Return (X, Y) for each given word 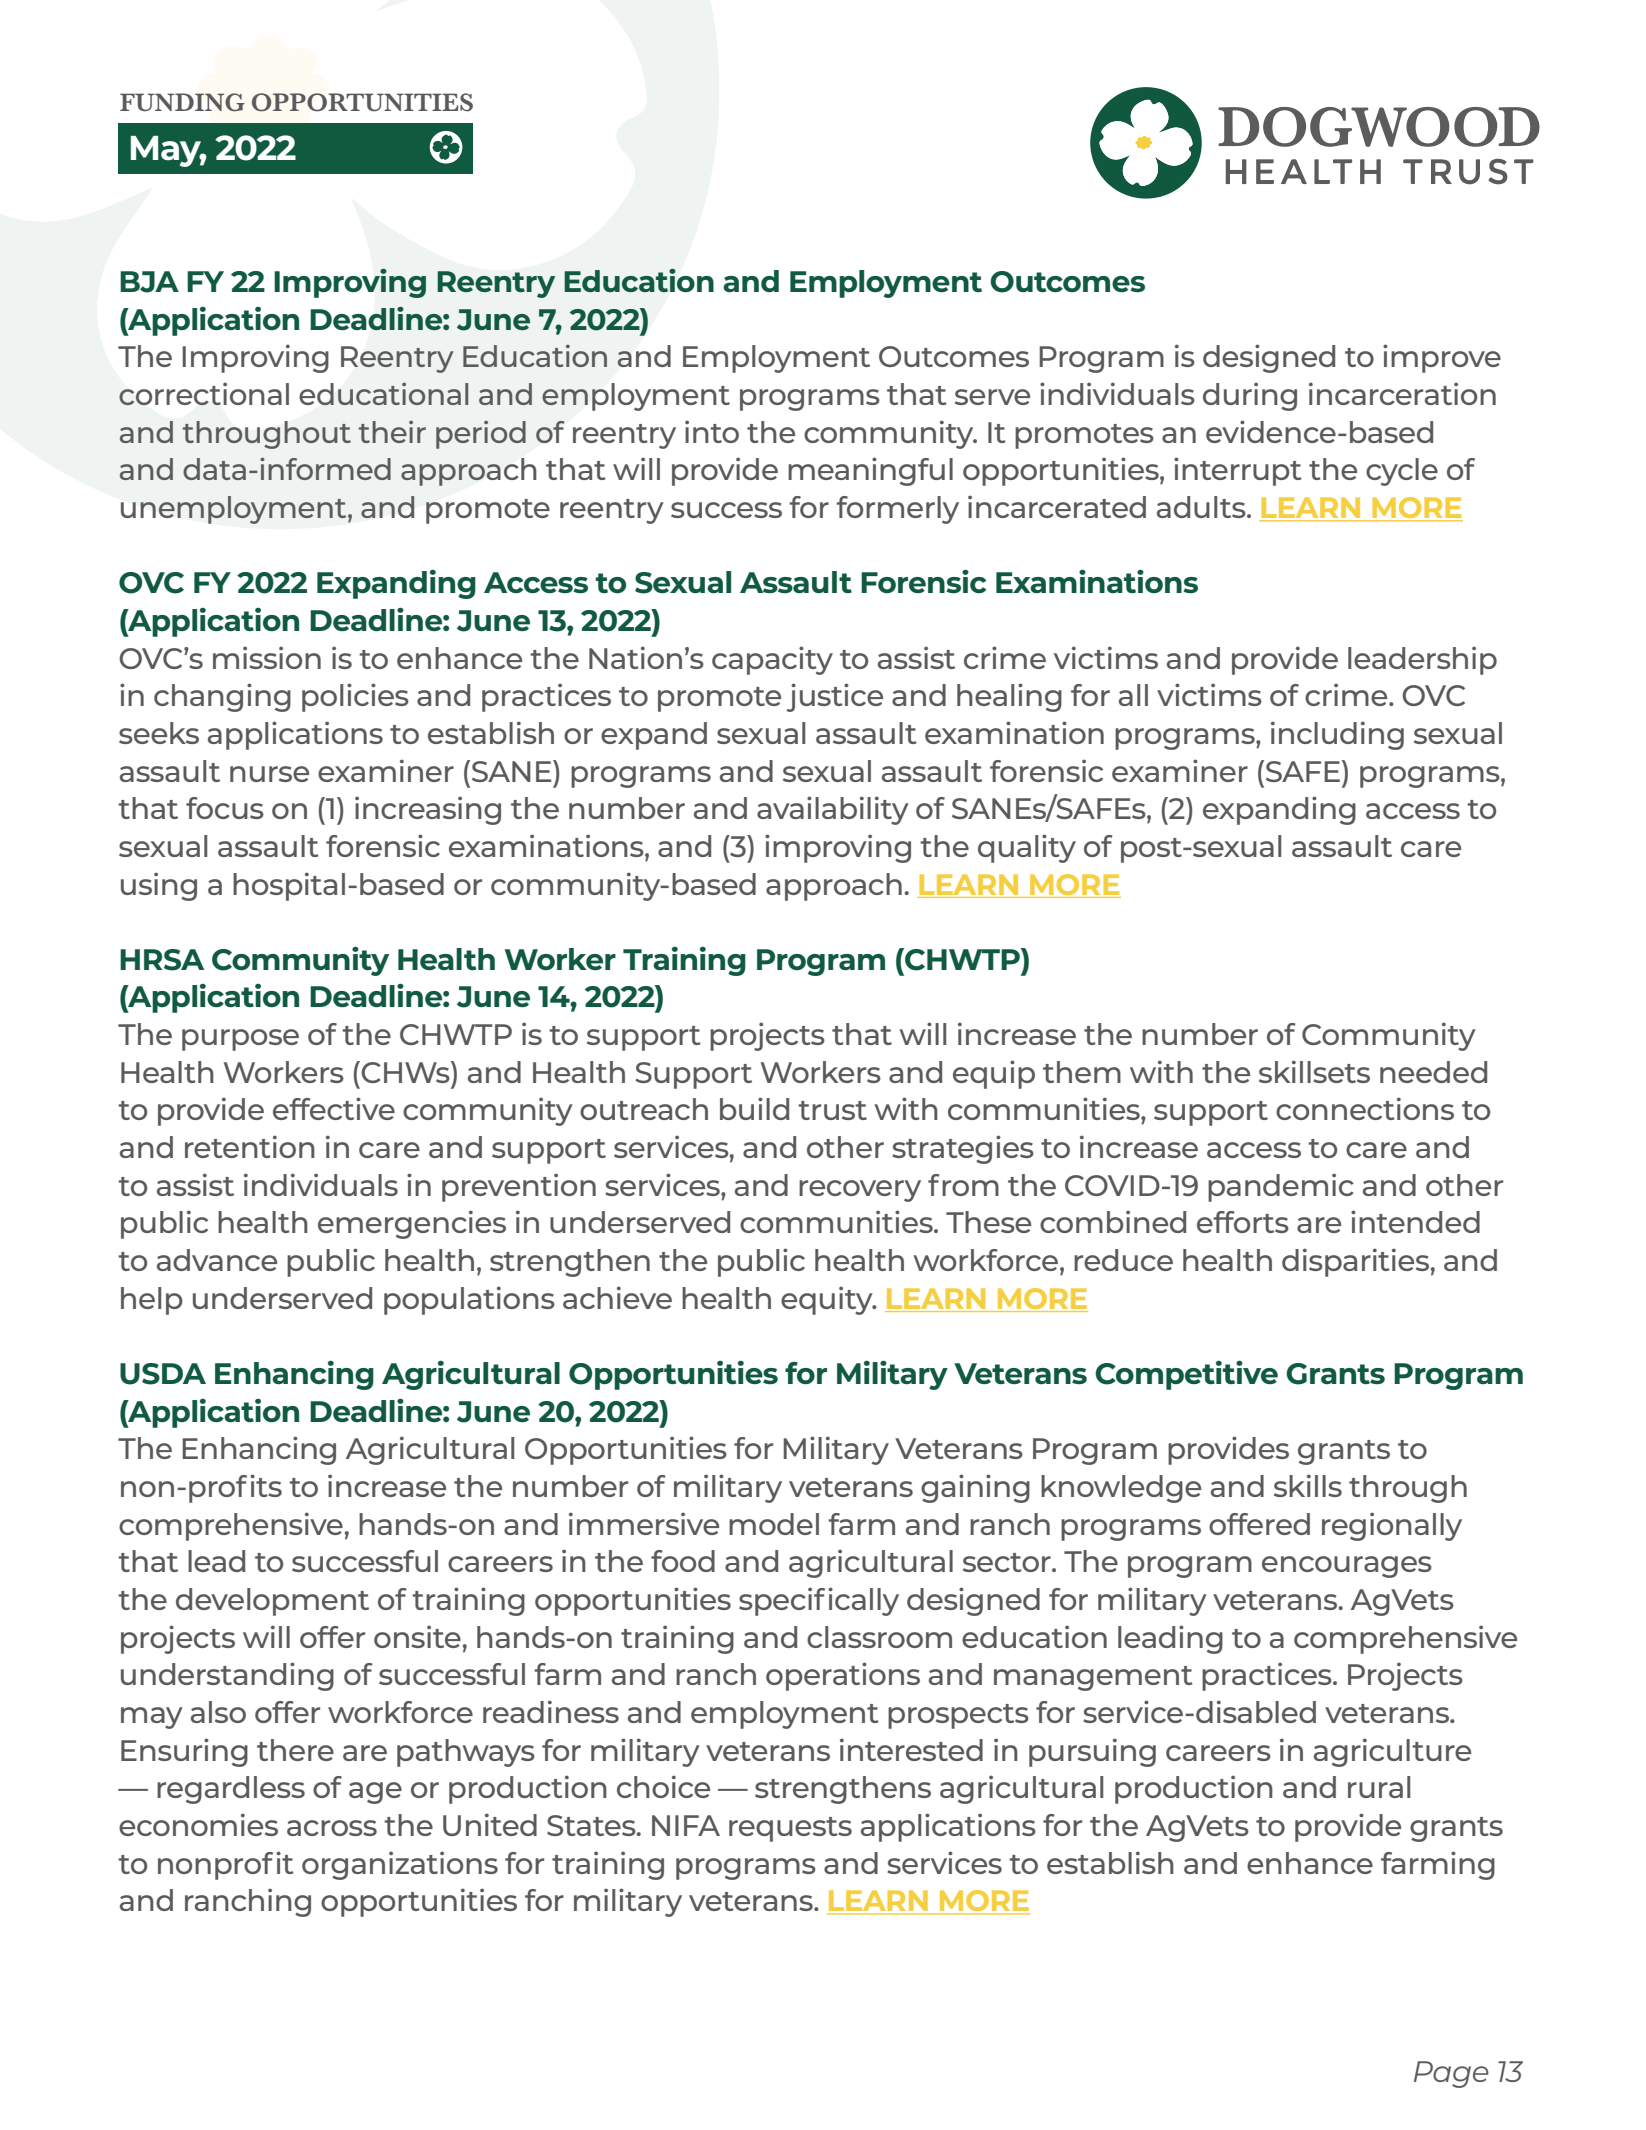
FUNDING (182, 102)
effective (334, 1108)
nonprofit (226, 1865)
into (712, 431)
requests (790, 1829)
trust (832, 1110)
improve (1442, 358)
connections (1365, 1108)
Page (1451, 2074)
